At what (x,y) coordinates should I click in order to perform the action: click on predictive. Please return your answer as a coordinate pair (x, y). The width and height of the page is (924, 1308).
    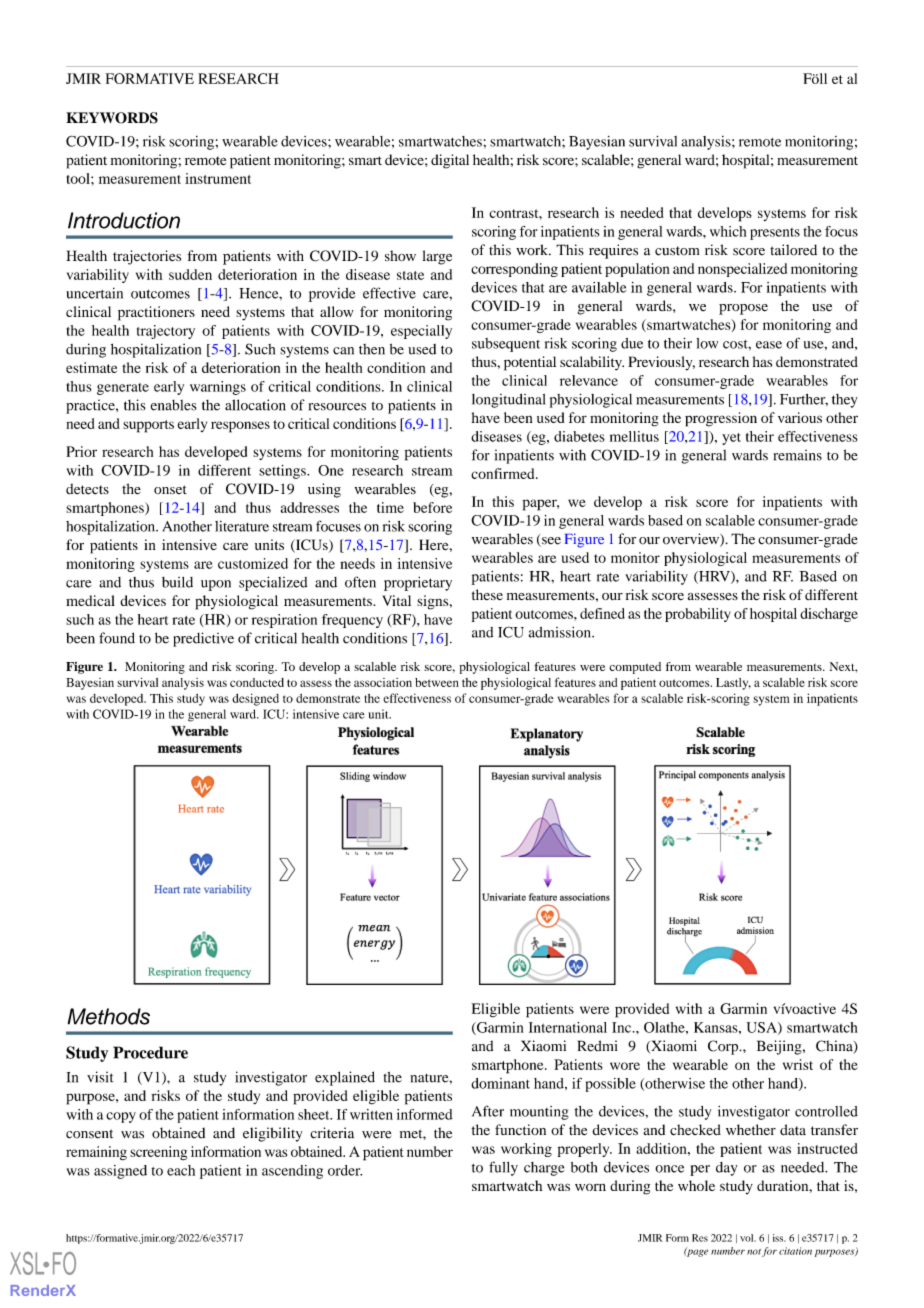
    Looking at the image, I should click on (203, 639).
